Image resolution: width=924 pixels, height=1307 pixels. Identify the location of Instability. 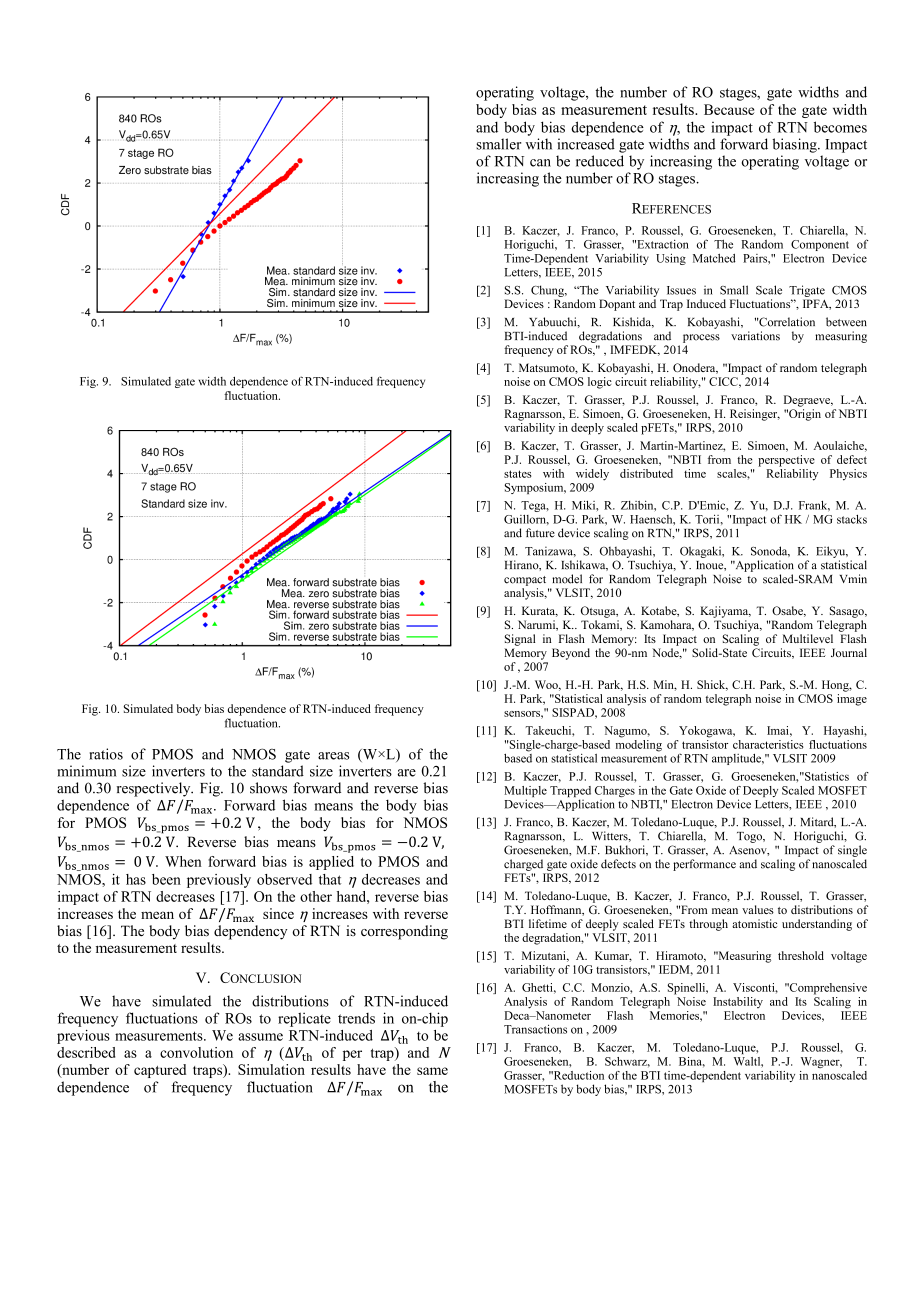
(738, 1002).
